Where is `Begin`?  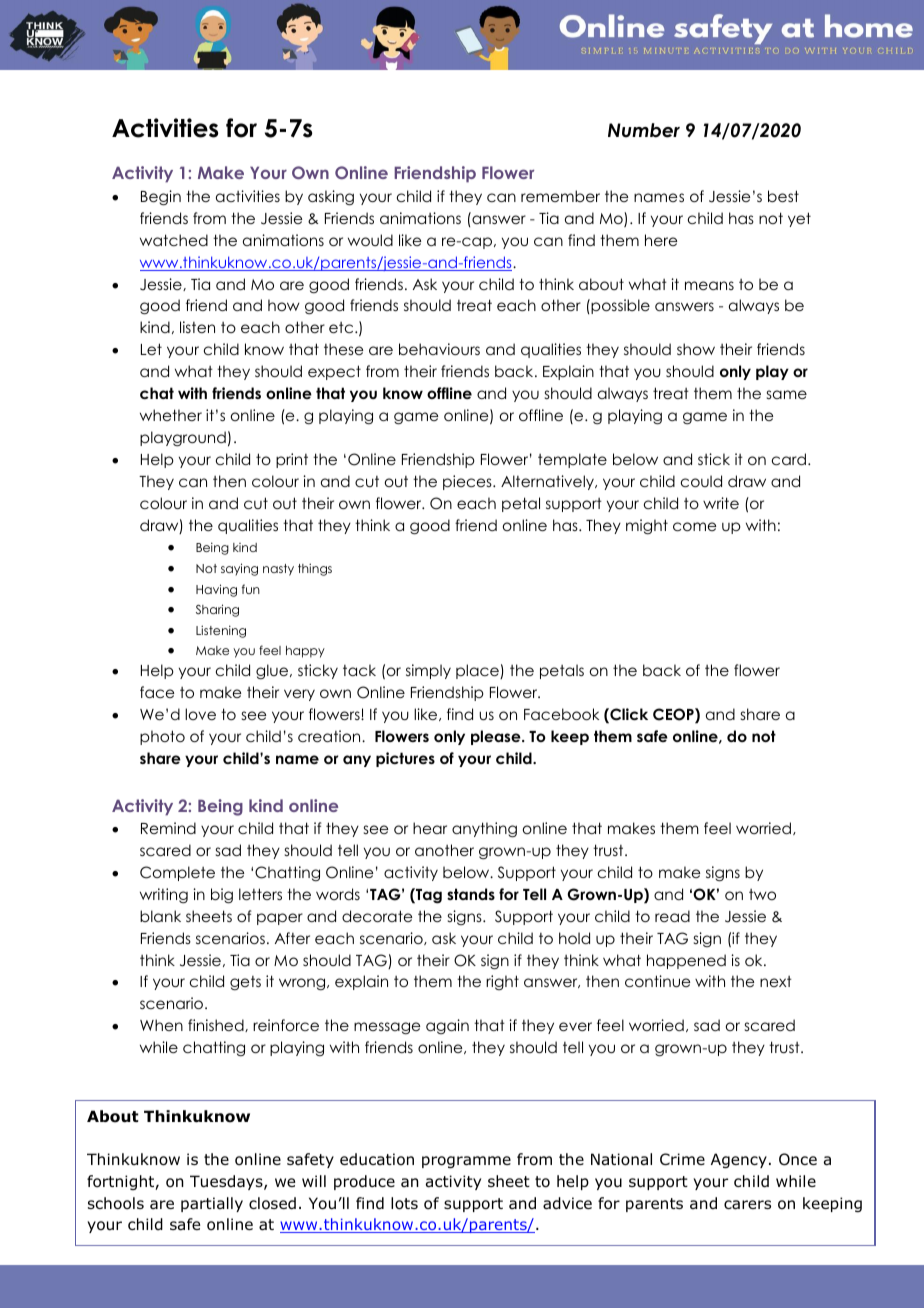 Begin is located at coordinates (161, 198).
